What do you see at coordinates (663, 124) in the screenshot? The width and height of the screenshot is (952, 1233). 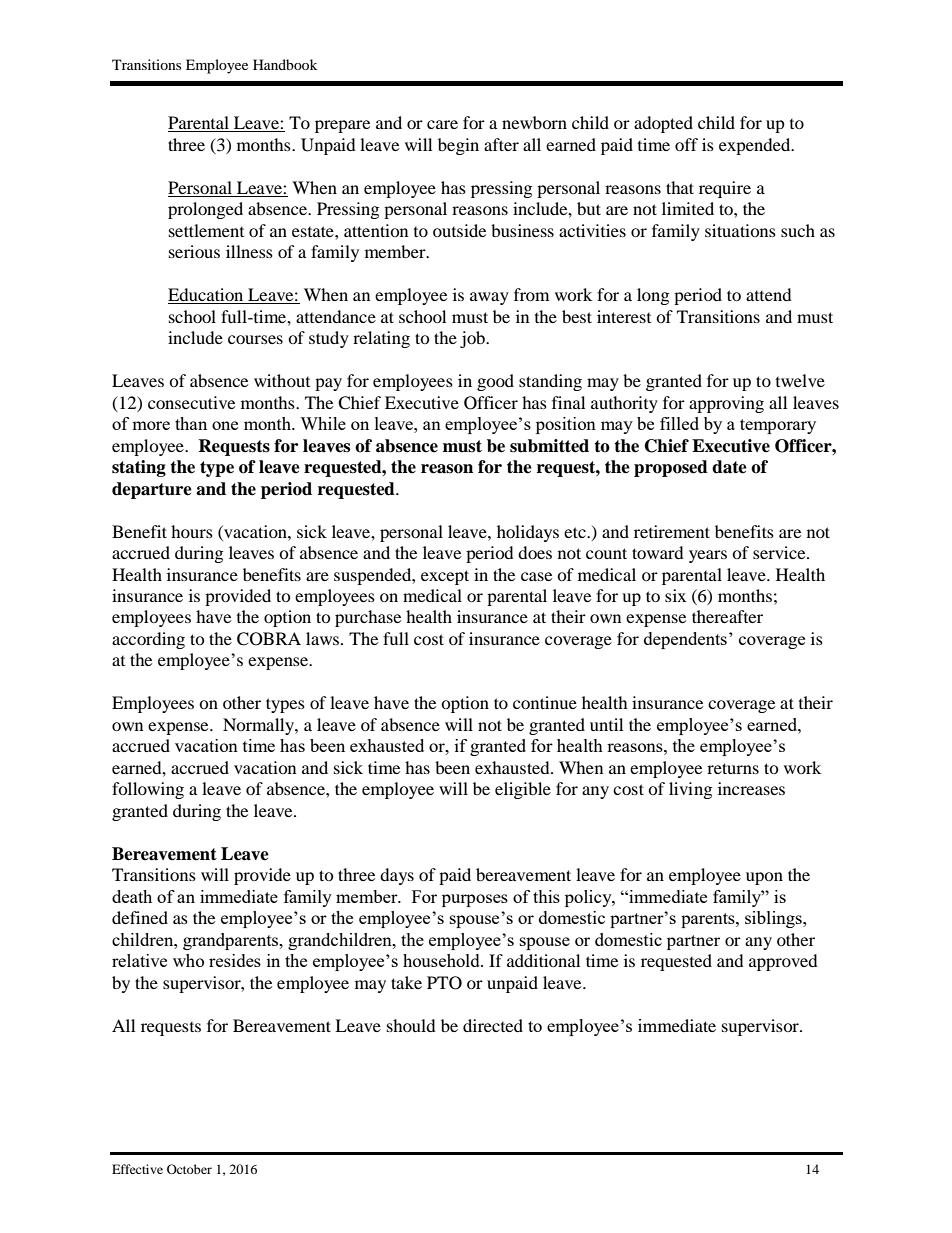 I see `adopted` at bounding box center [663, 124].
